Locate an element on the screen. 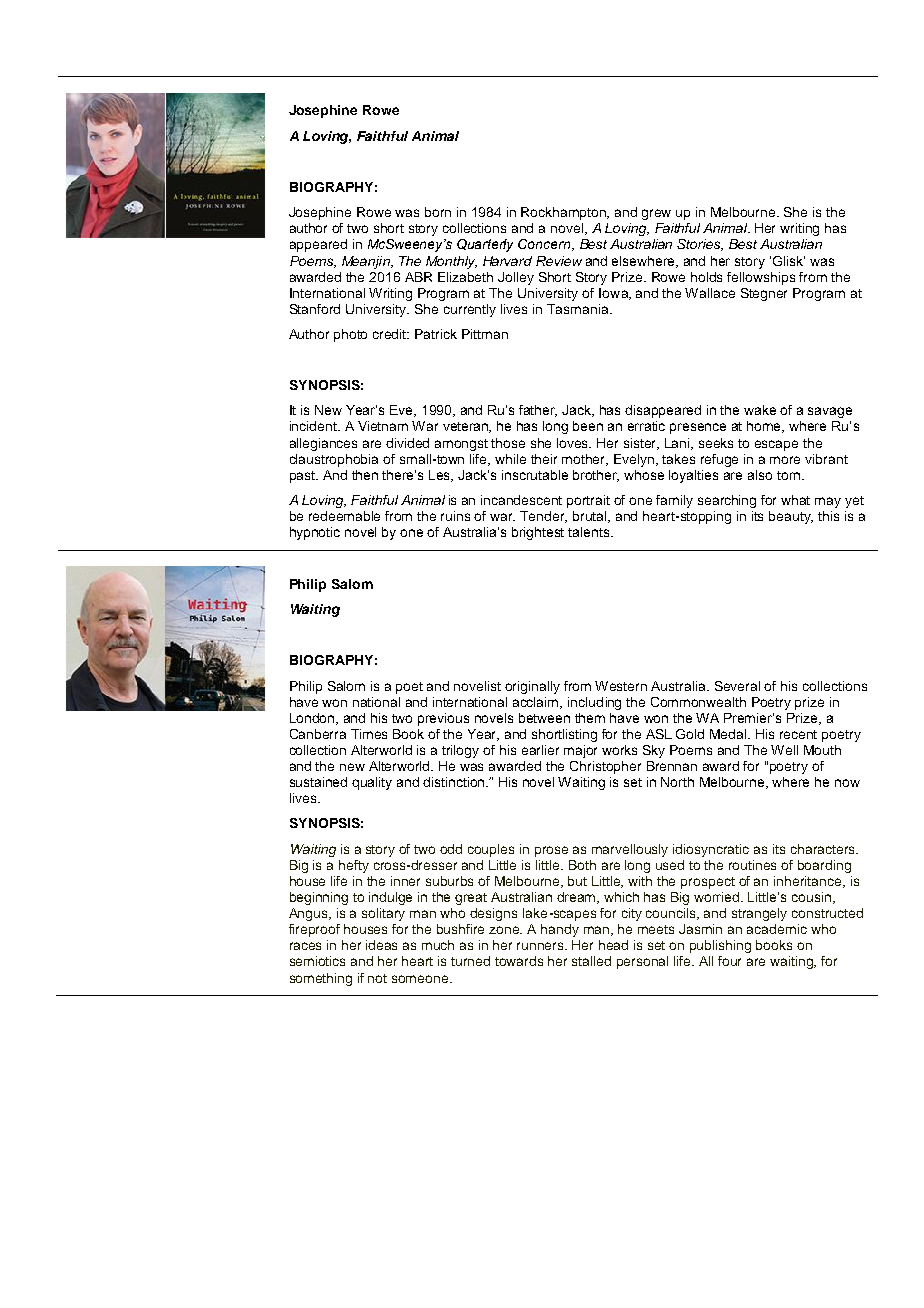 This screenshot has width=924, height=1308. talents is located at coordinates (590, 532).
